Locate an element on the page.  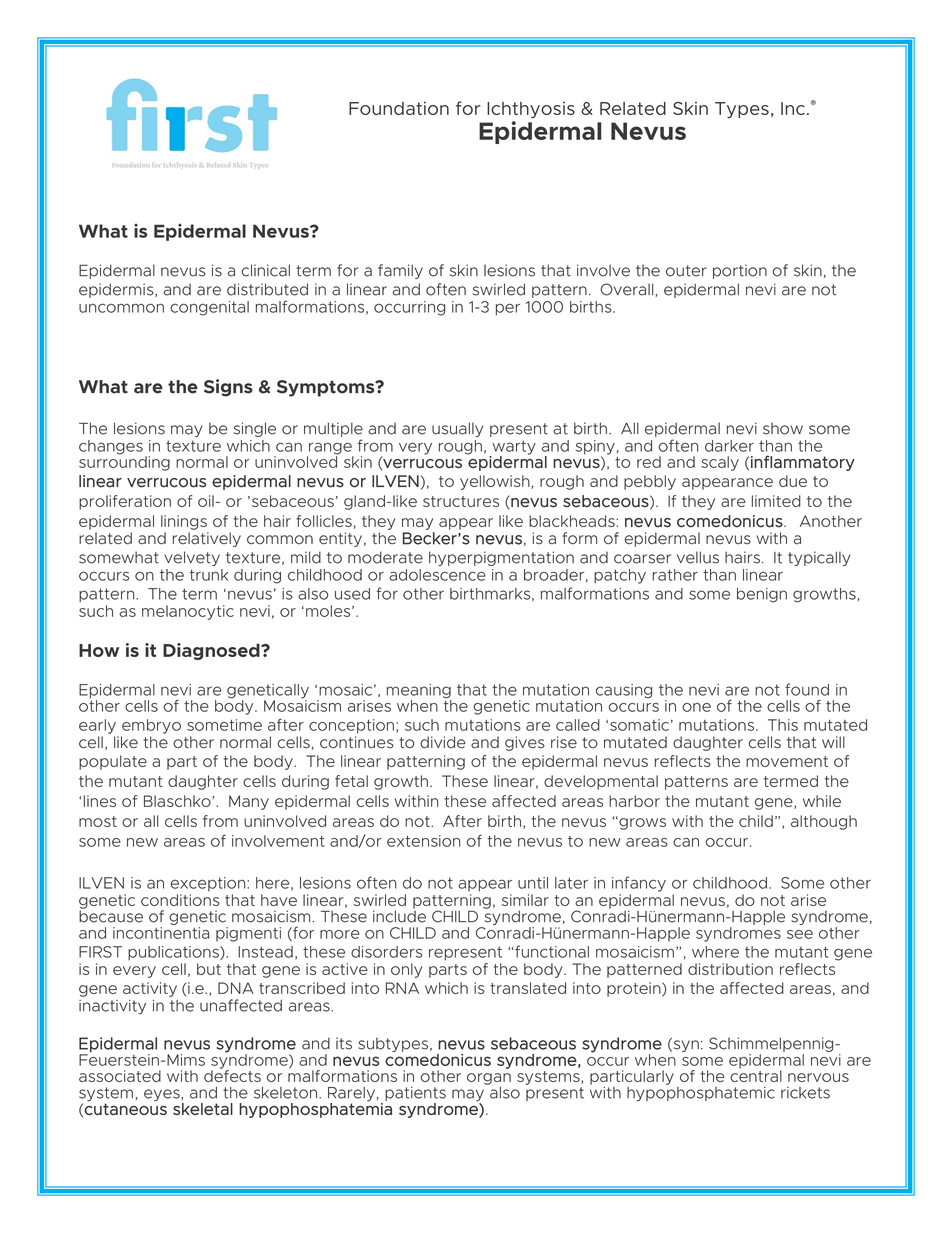
conditions is located at coordinates (180, 900).
